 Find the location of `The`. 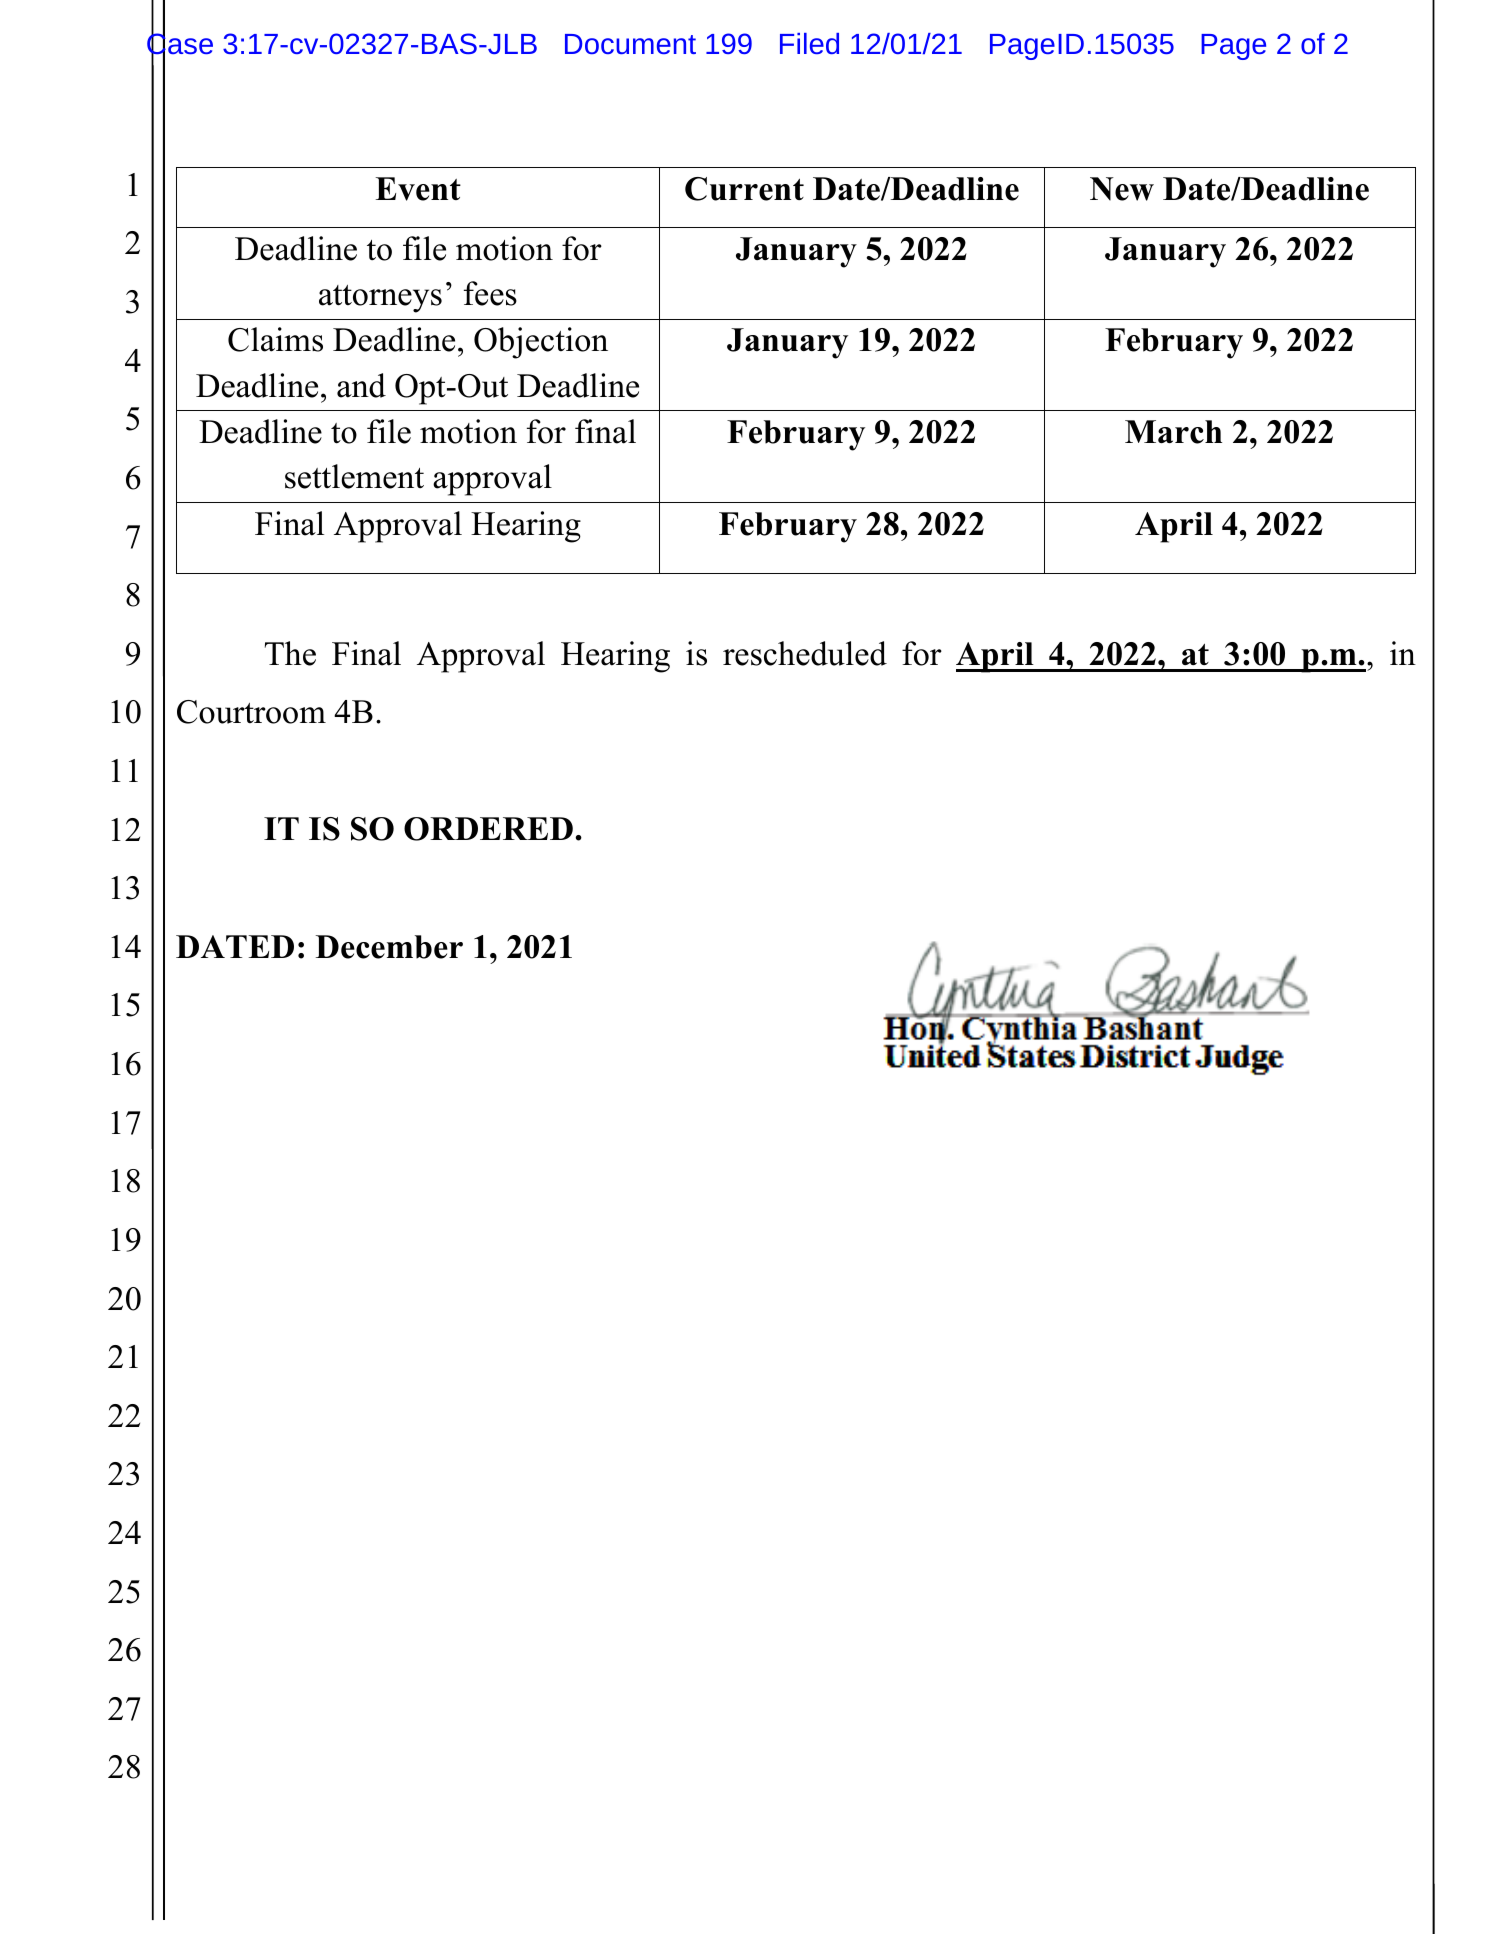

The is located at coordinates (290, 653).
